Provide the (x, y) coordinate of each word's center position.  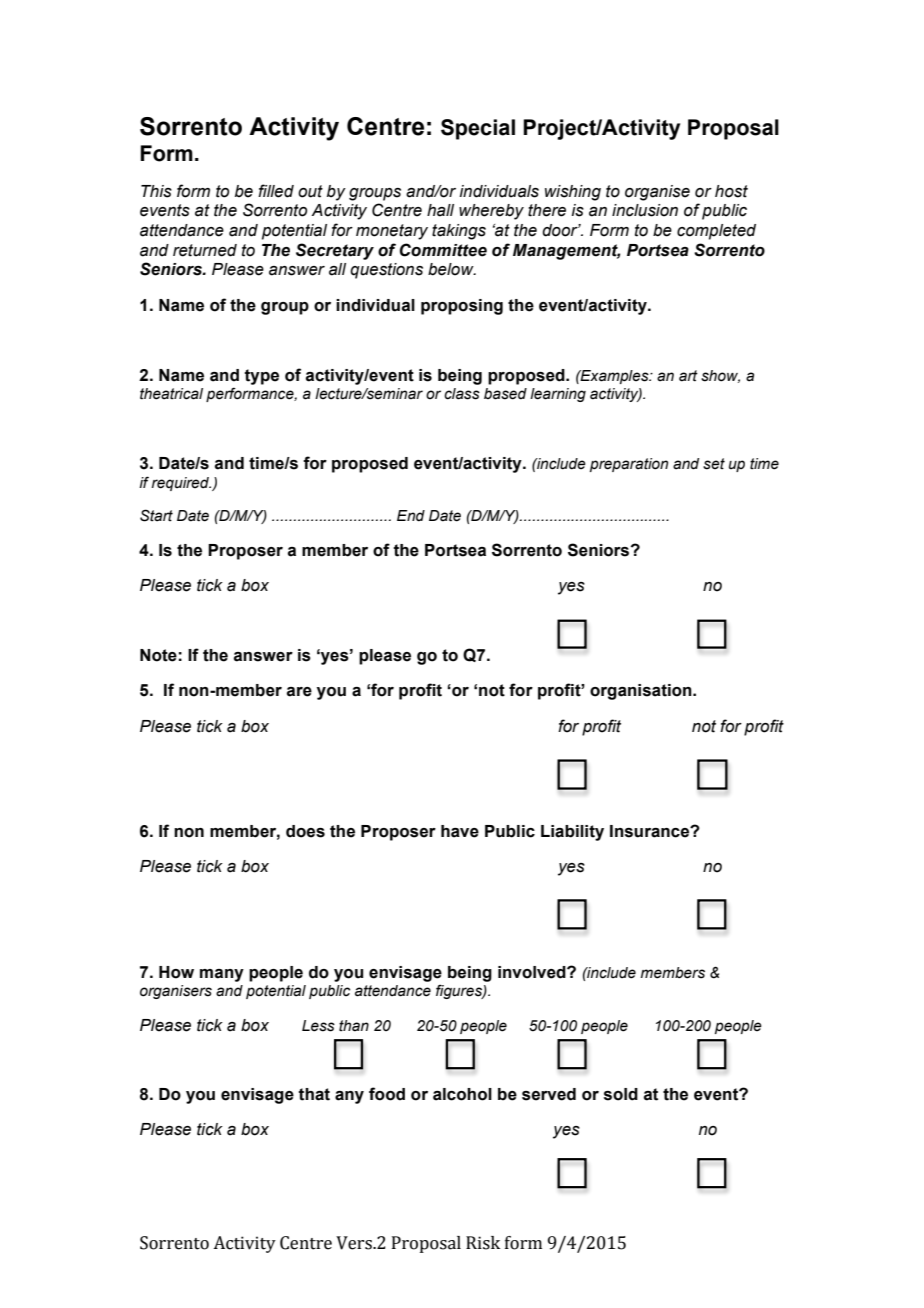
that (314, 1094)
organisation (642, 692)
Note (158, 655)
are (299, 692)
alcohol (462, 1094)
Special (478, 129)
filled (276, 191)
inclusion (645, 210)
